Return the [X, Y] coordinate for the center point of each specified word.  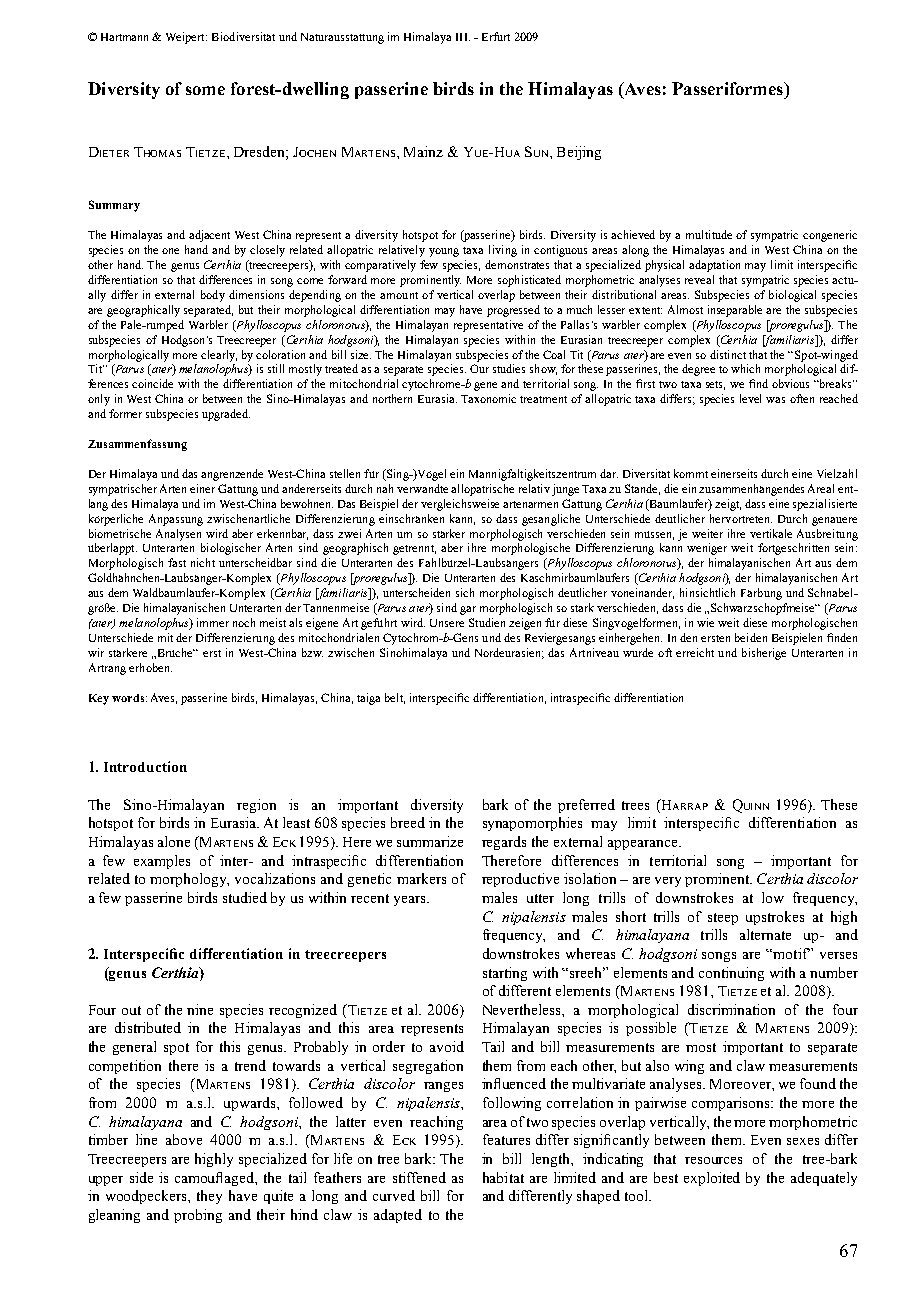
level [750, 398]
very [668, 882]
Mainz [423, 151]
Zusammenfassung [137, 445]
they [209, 1197]
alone [174, 841]
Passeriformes [728, 88]
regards [504, 843]
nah [385, 488]
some [205, 90]
